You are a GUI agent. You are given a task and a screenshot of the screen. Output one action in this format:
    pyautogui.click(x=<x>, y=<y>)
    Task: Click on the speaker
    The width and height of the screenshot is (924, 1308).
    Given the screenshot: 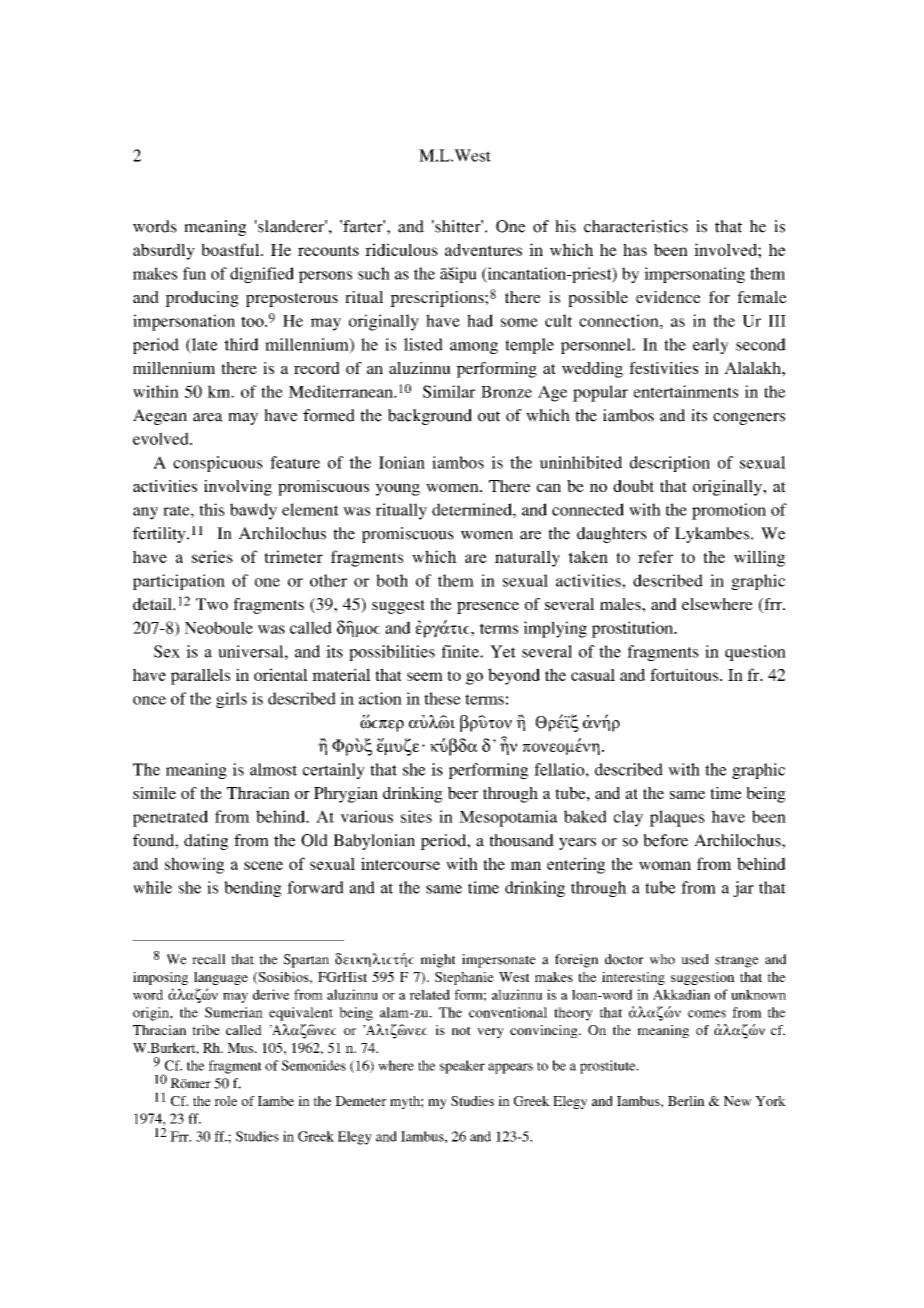 What is the action you would take?
    pyautogui.click(x=462, y=1067)
